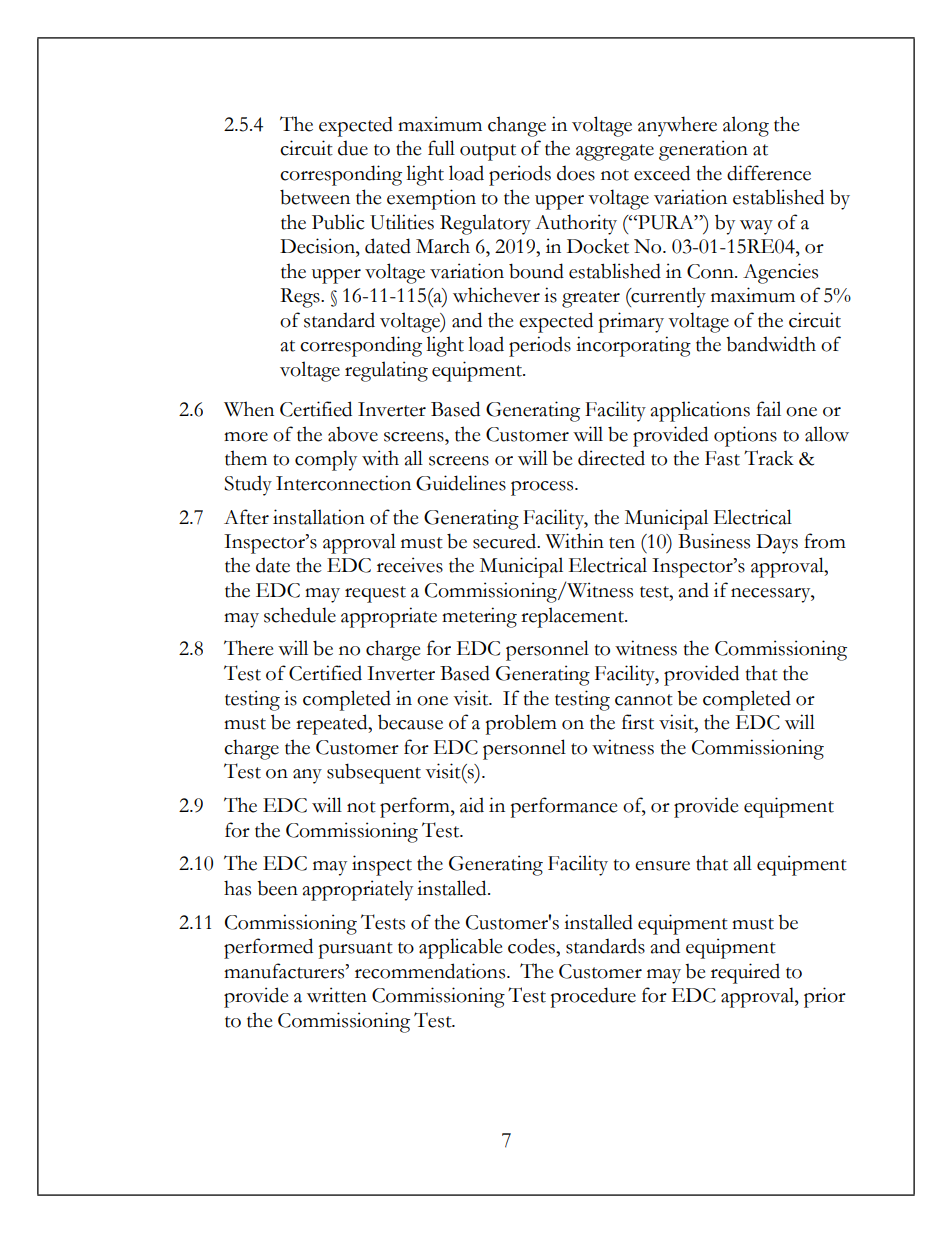 The height and width of the image is (1233, 952). I want to click on comply, so click(326, 460).
